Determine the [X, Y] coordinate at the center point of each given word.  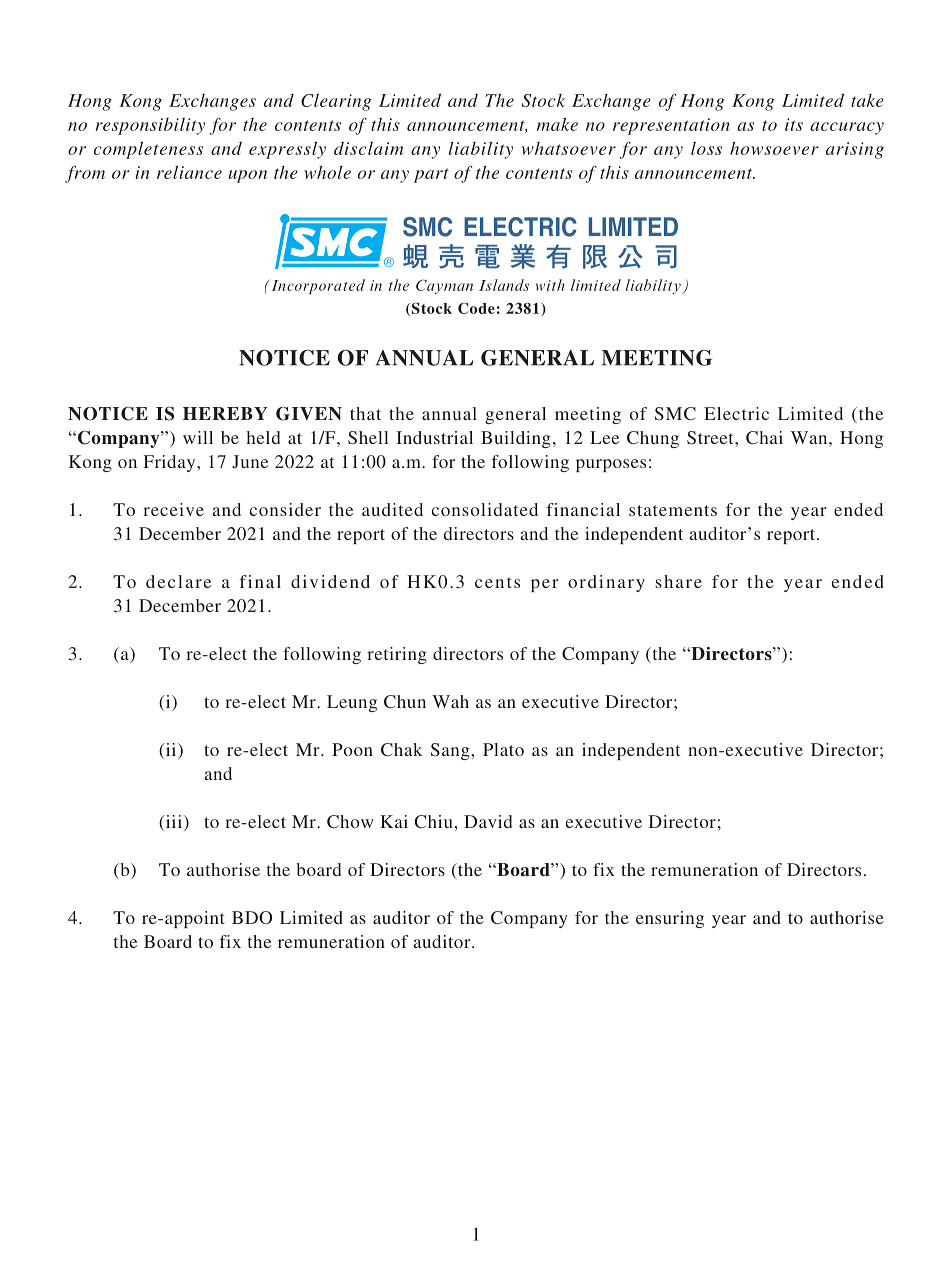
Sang [451, 751]
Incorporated [317, 286]
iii [172, 821]
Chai [764, 438]
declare [178, 581]
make [557, 124]
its [794, 124]
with [550, 285]
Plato [503, 749]
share [678, 581]
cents [497, 582]
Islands [504, 285]
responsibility [150, 126]
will [198, 437]
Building [516, 439]
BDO [252, 917]
